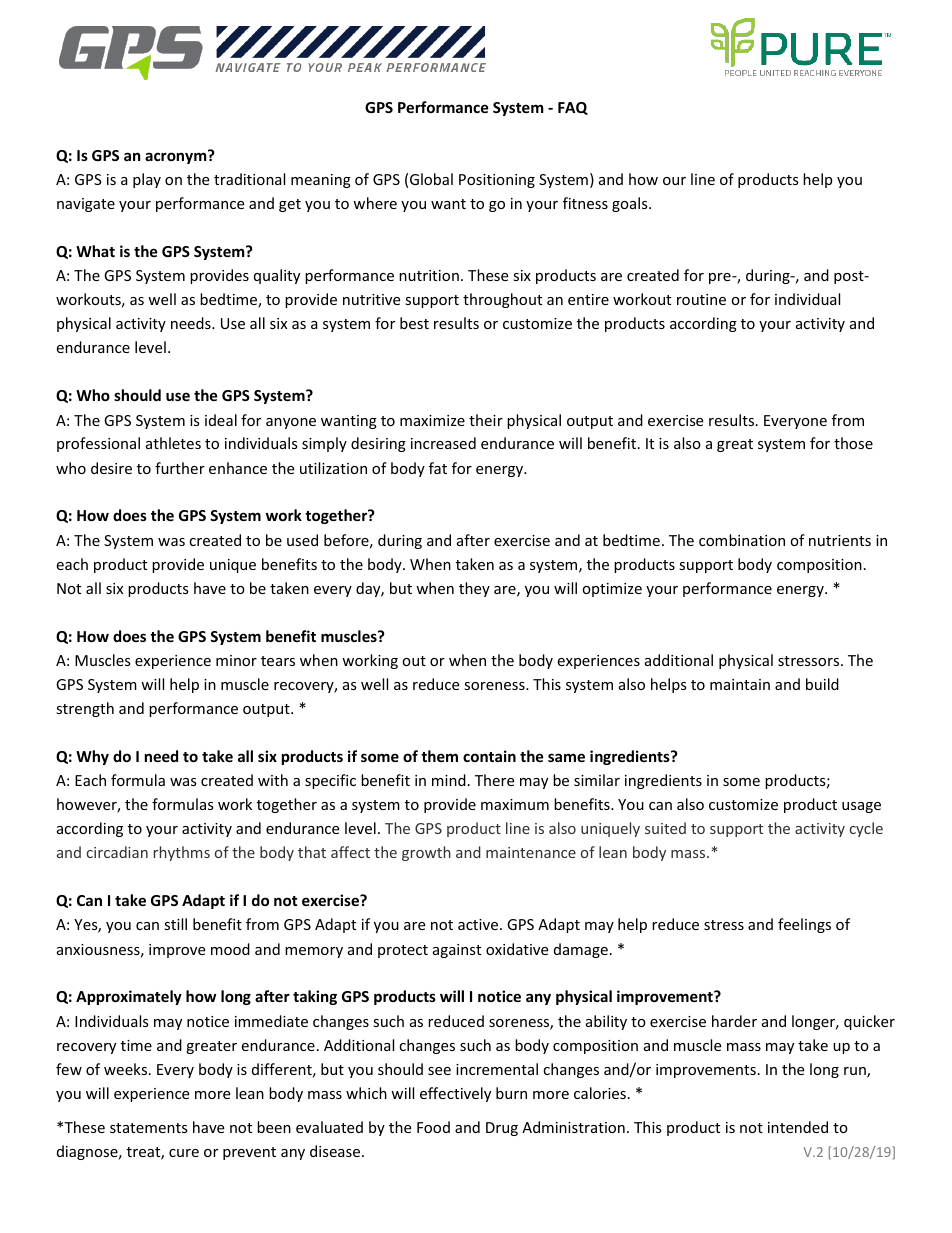  Describe the element at coordinates (149, 1128) in the screenshot. I see `statements` at that location.
